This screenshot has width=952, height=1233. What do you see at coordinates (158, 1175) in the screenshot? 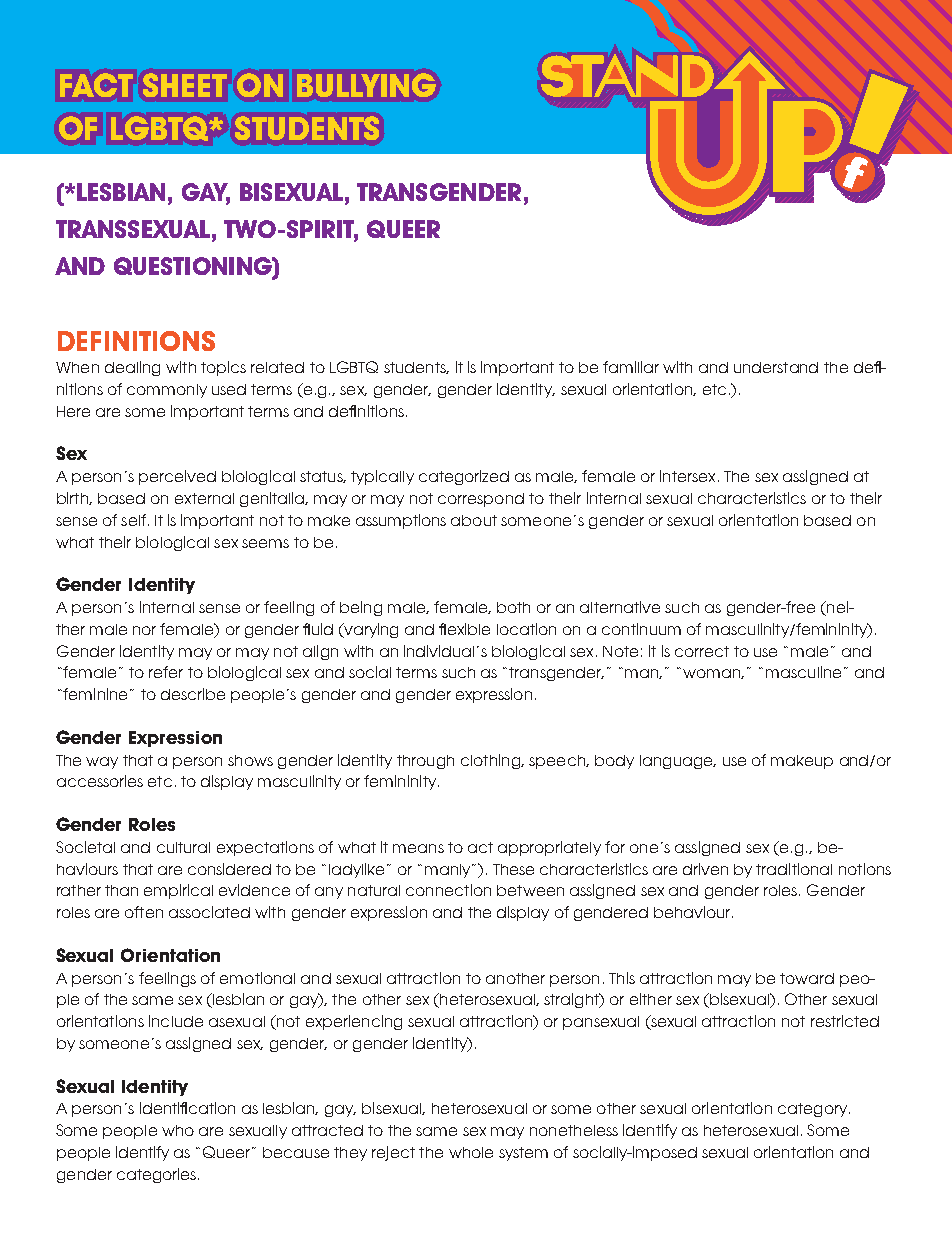
I see `categories` at bounding box center [158, 1175].
